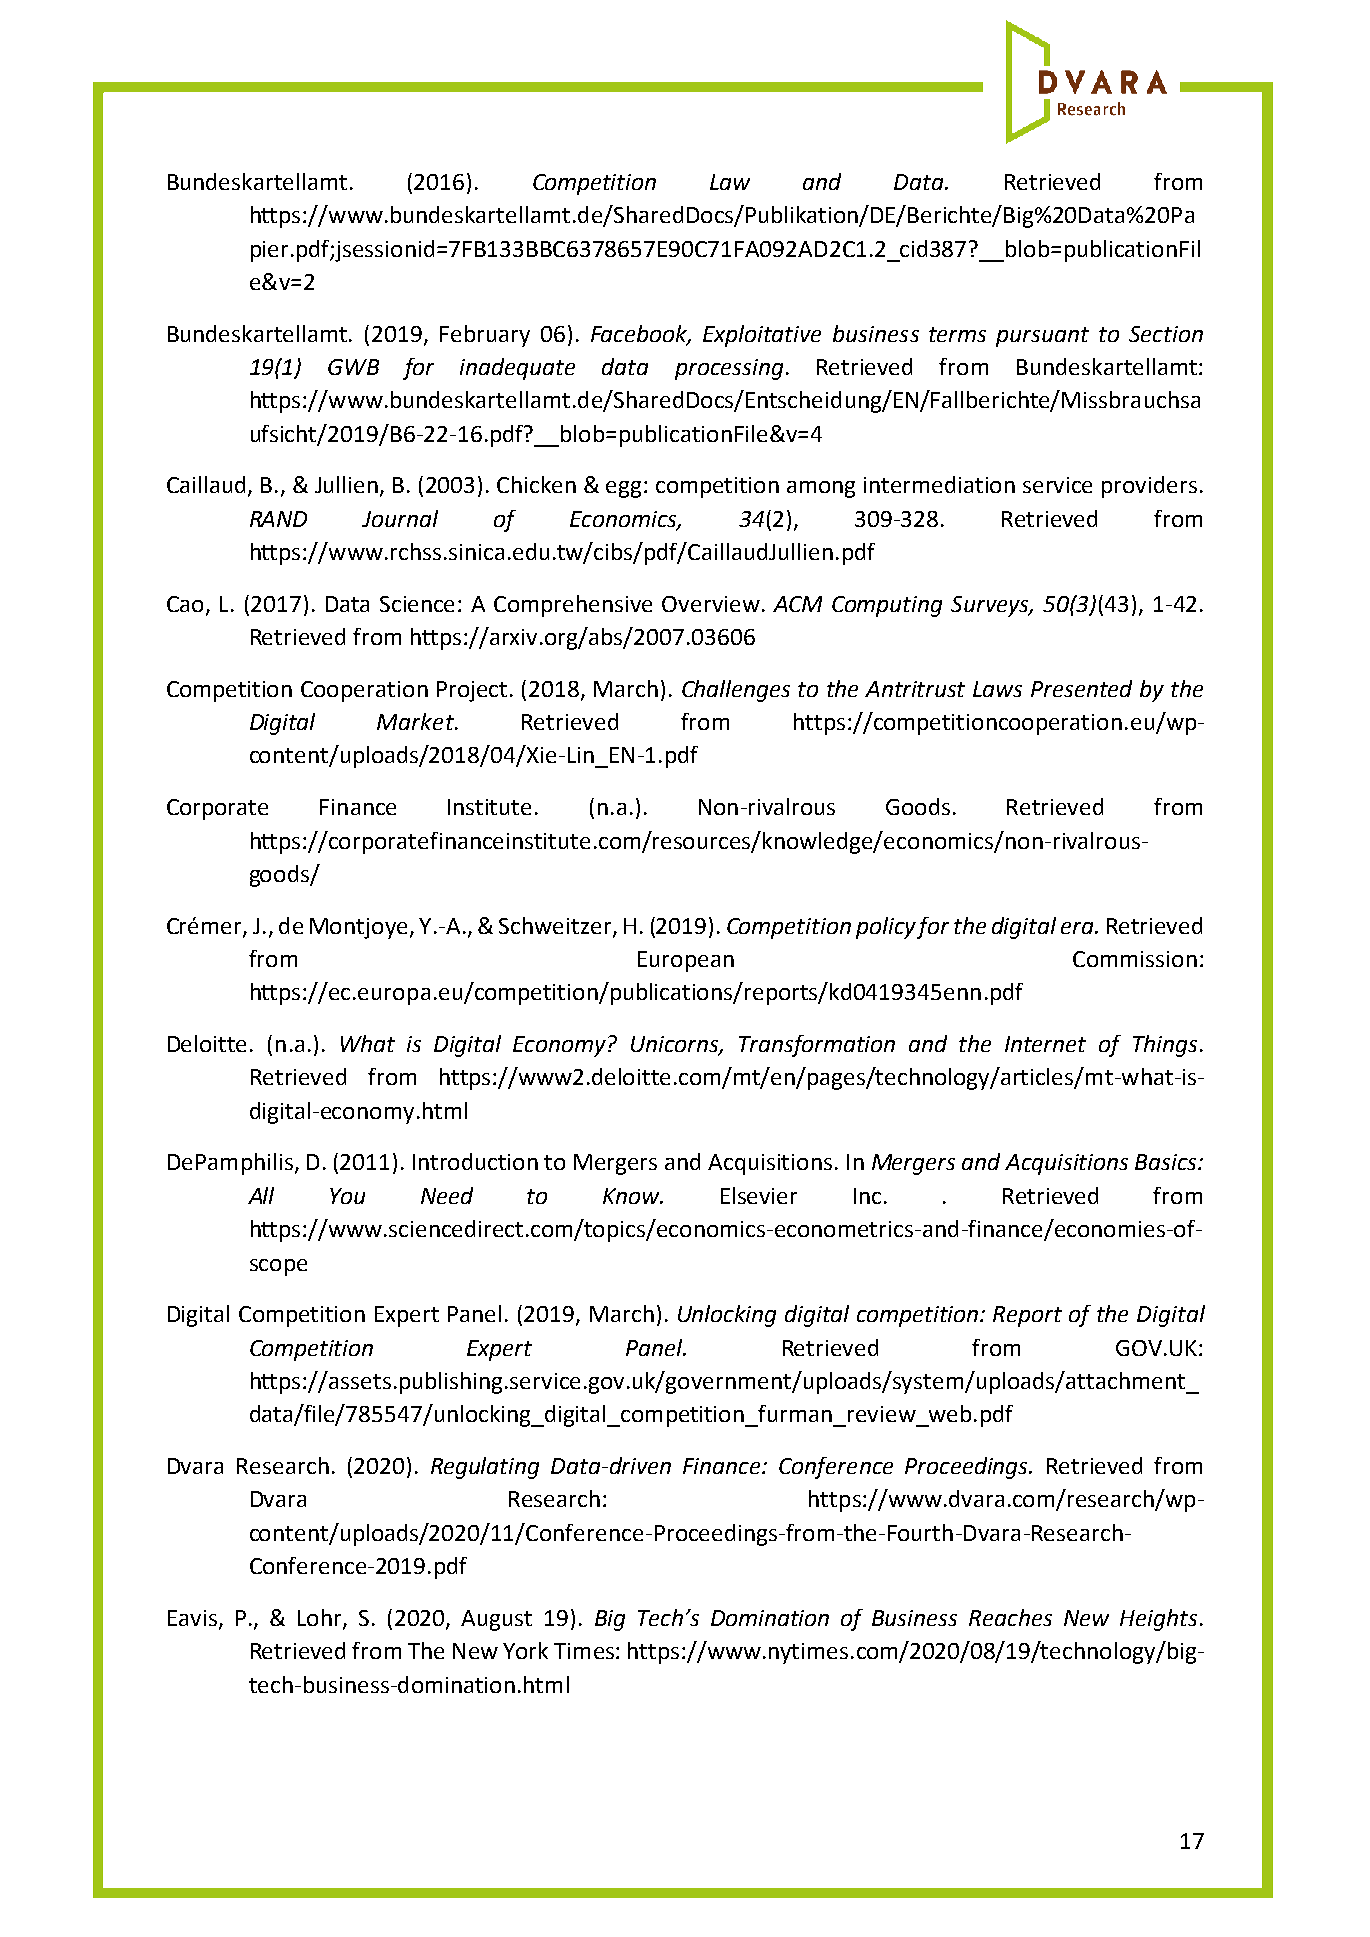 Image resolution: width=1370 pixels, height=1937 pixels. I want to click on You, so click(347, 1196).
